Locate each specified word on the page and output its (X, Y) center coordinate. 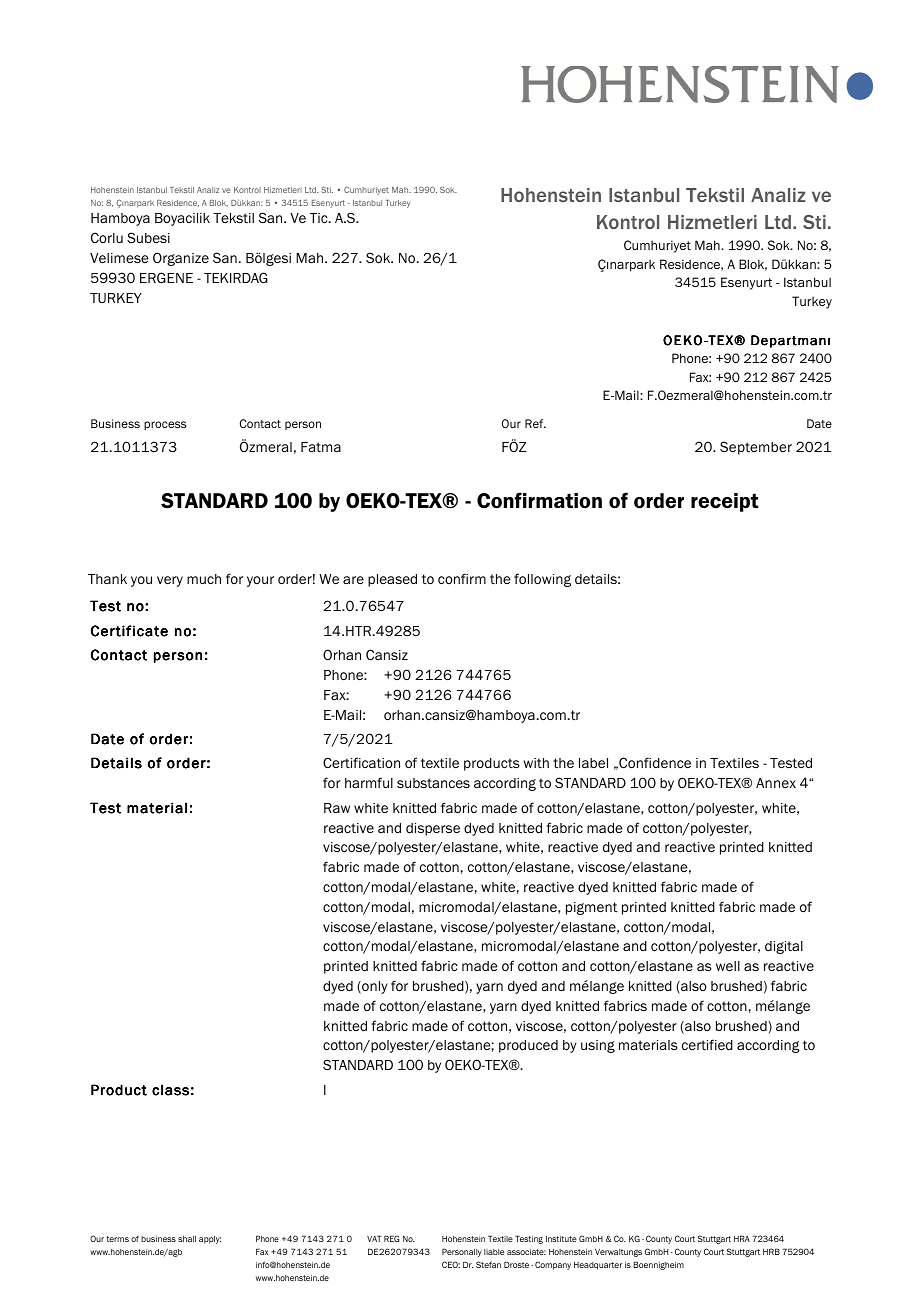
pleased (392, 580)
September (756, 448)
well (728, 966)
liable (494, 1252)
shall (187, 1239)
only (374, 987)
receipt (725, 502)
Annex (776, 783)
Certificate (129, 631)
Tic (320, 218)
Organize (181, 259)
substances (433, 783)
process (165, 425)
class (170, 1090)
